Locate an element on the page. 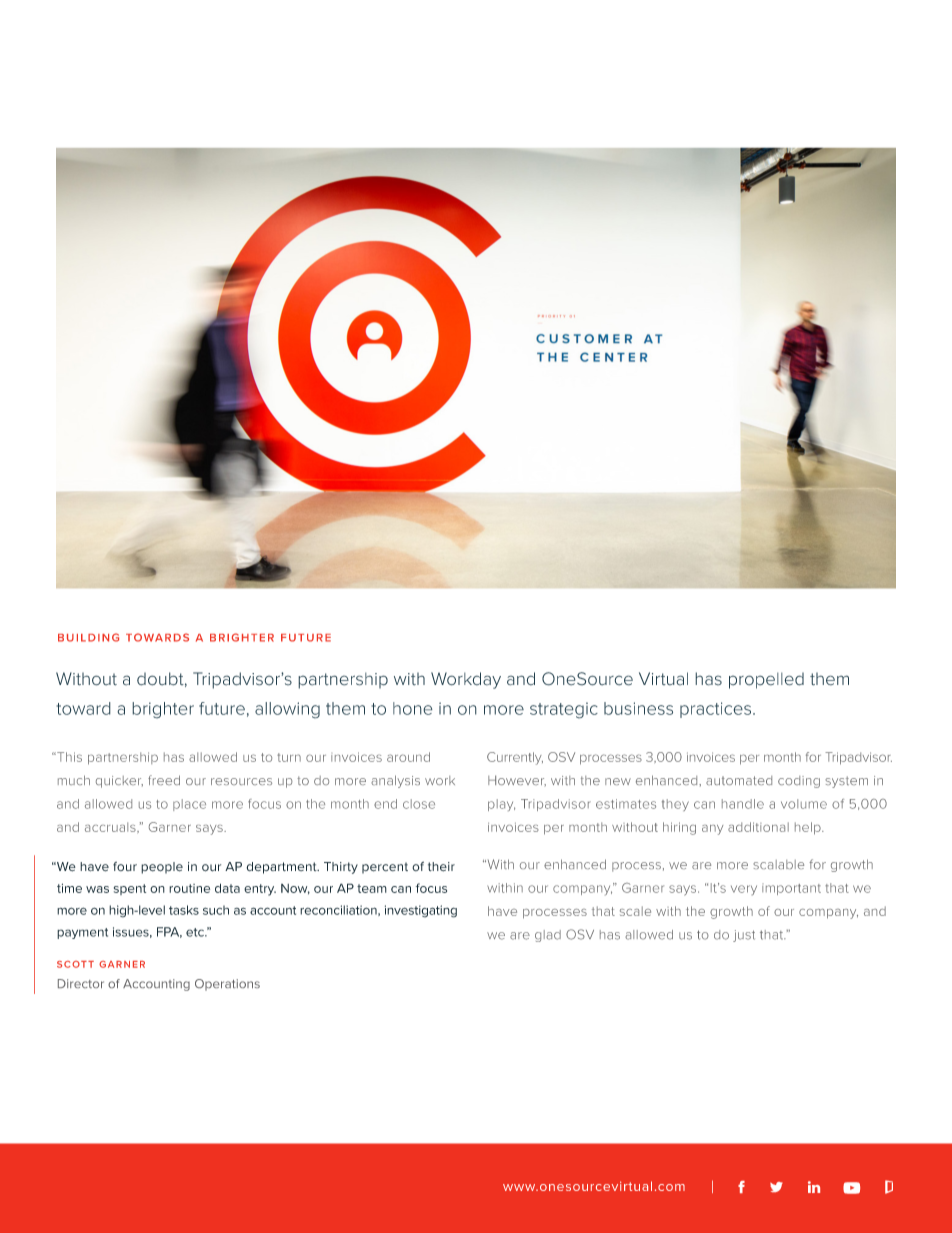 Image resolution: width=952 pixels, height=1233 pixels. very is located at coordinates (744, 890).
